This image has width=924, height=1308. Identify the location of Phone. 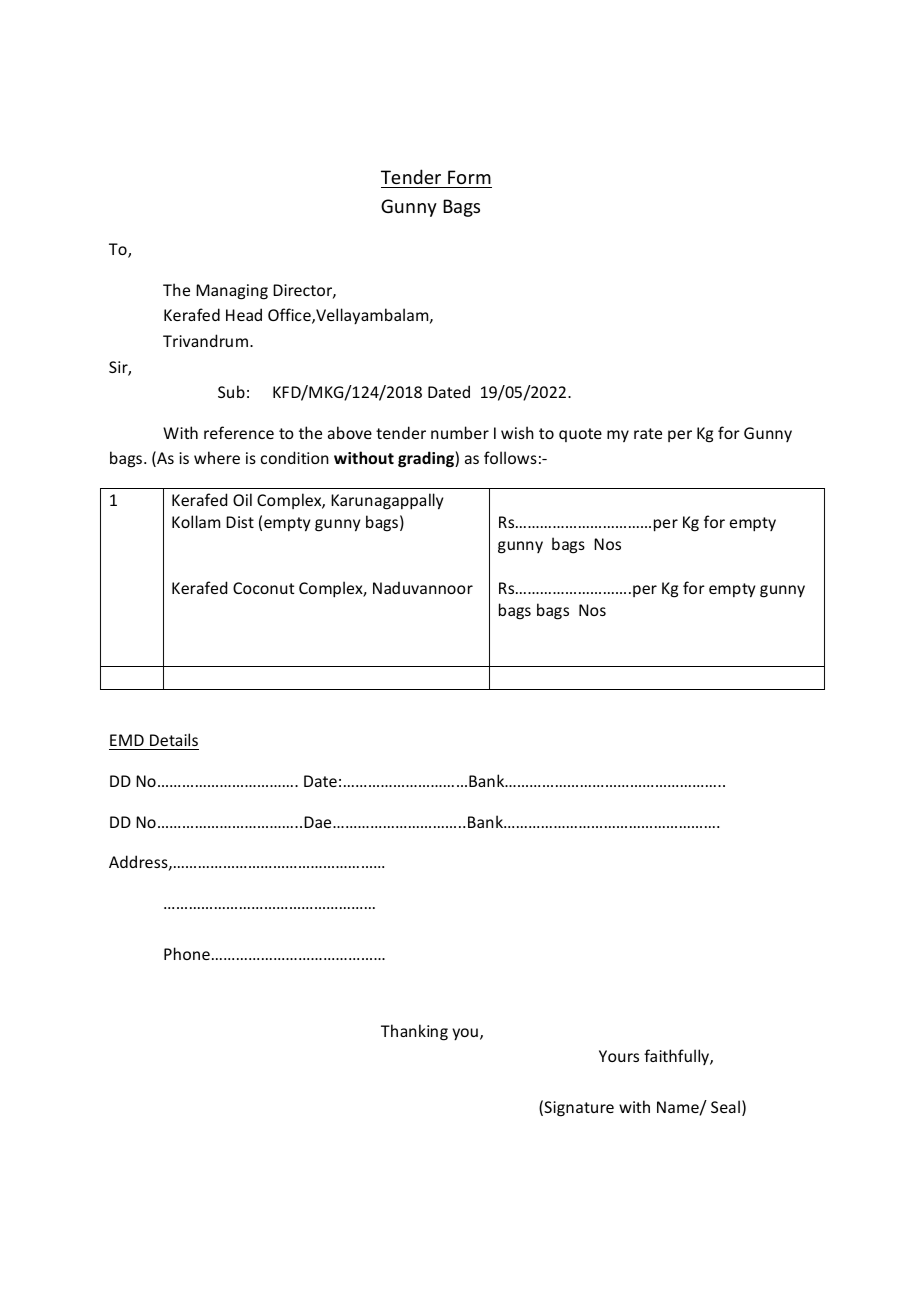
(187, 953).
